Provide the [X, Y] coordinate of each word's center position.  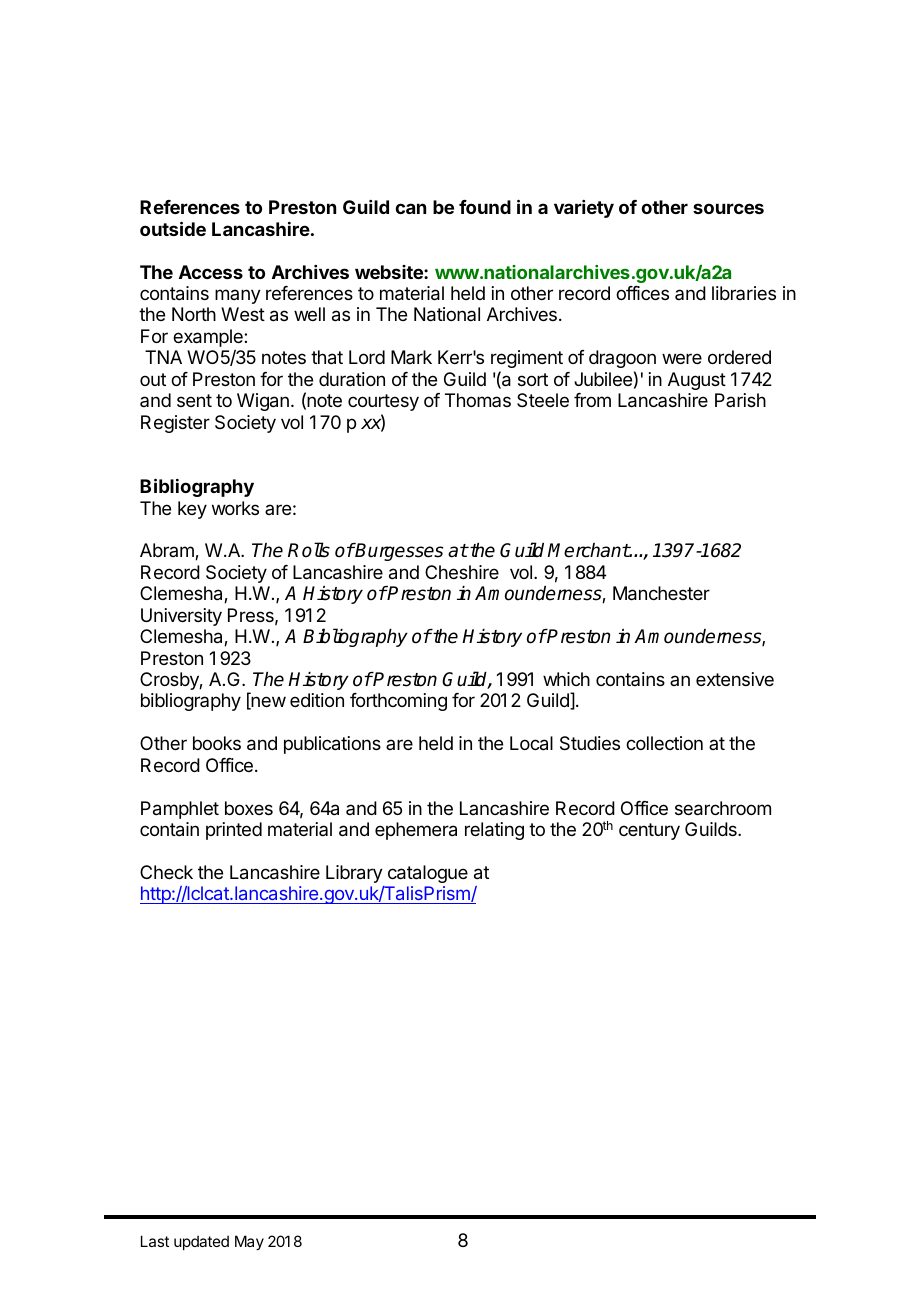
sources [728, 208]
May [249, 1242]
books [217, 743]
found [485, 207]
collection [664, 743]
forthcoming [398, 702]
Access [211, 272]
